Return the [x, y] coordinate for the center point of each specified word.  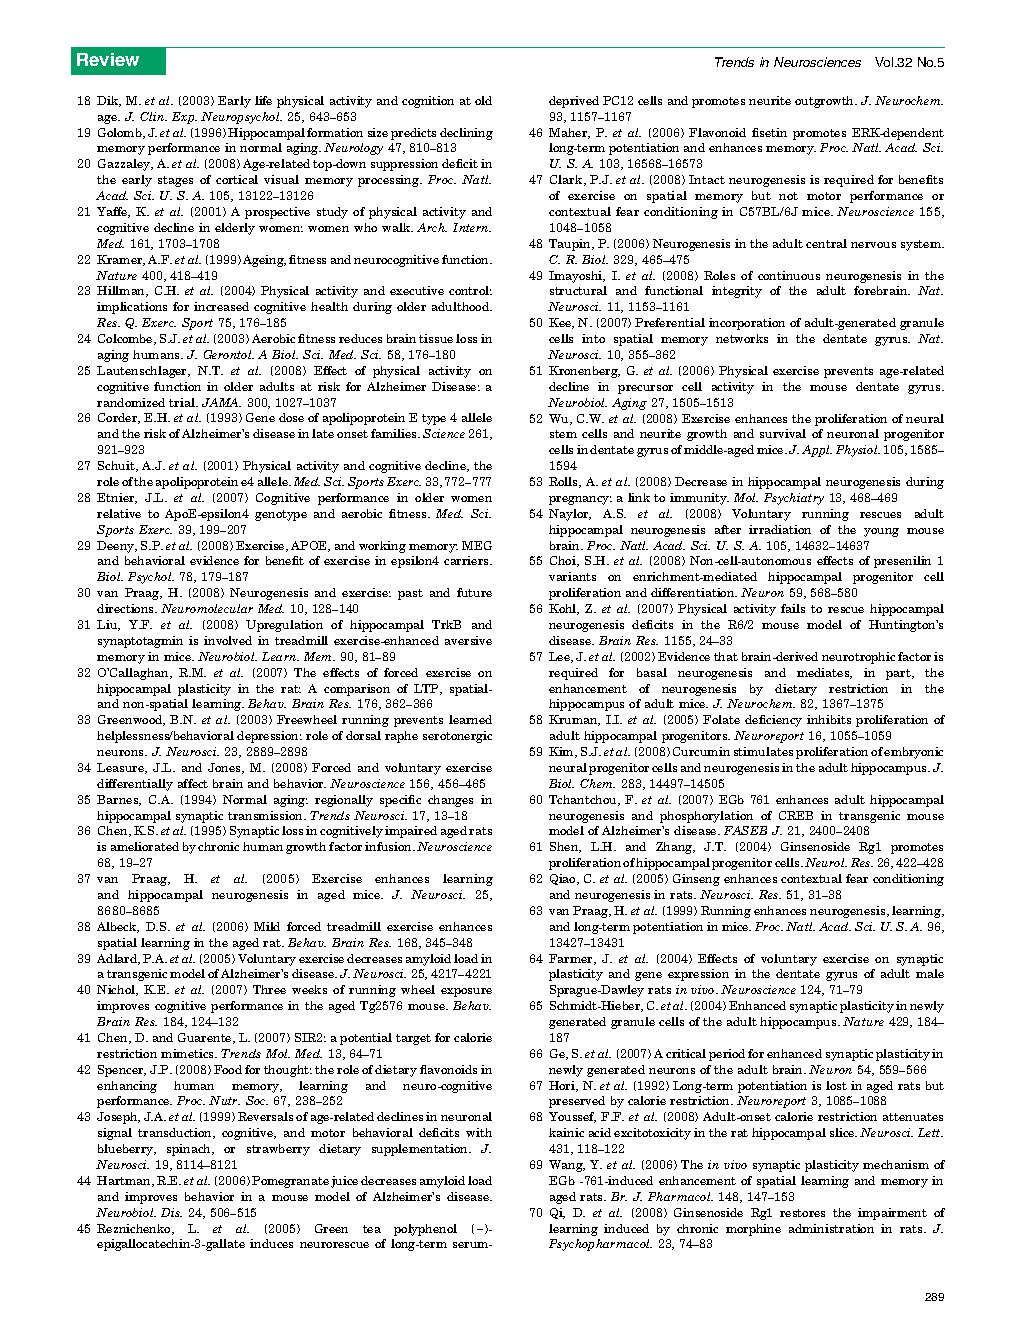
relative [119, 513]
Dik [109, 101]
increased [221, 306]
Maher [569, 133]
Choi [564, 561]
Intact [707, 179]
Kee [561, 323]
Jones [225, 768]
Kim [562, 752]
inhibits [829, 719]
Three [269, 989]
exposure [466, 992]
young [881, 532]
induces [271, 1243]
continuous [789, 275]
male [930, 973]
